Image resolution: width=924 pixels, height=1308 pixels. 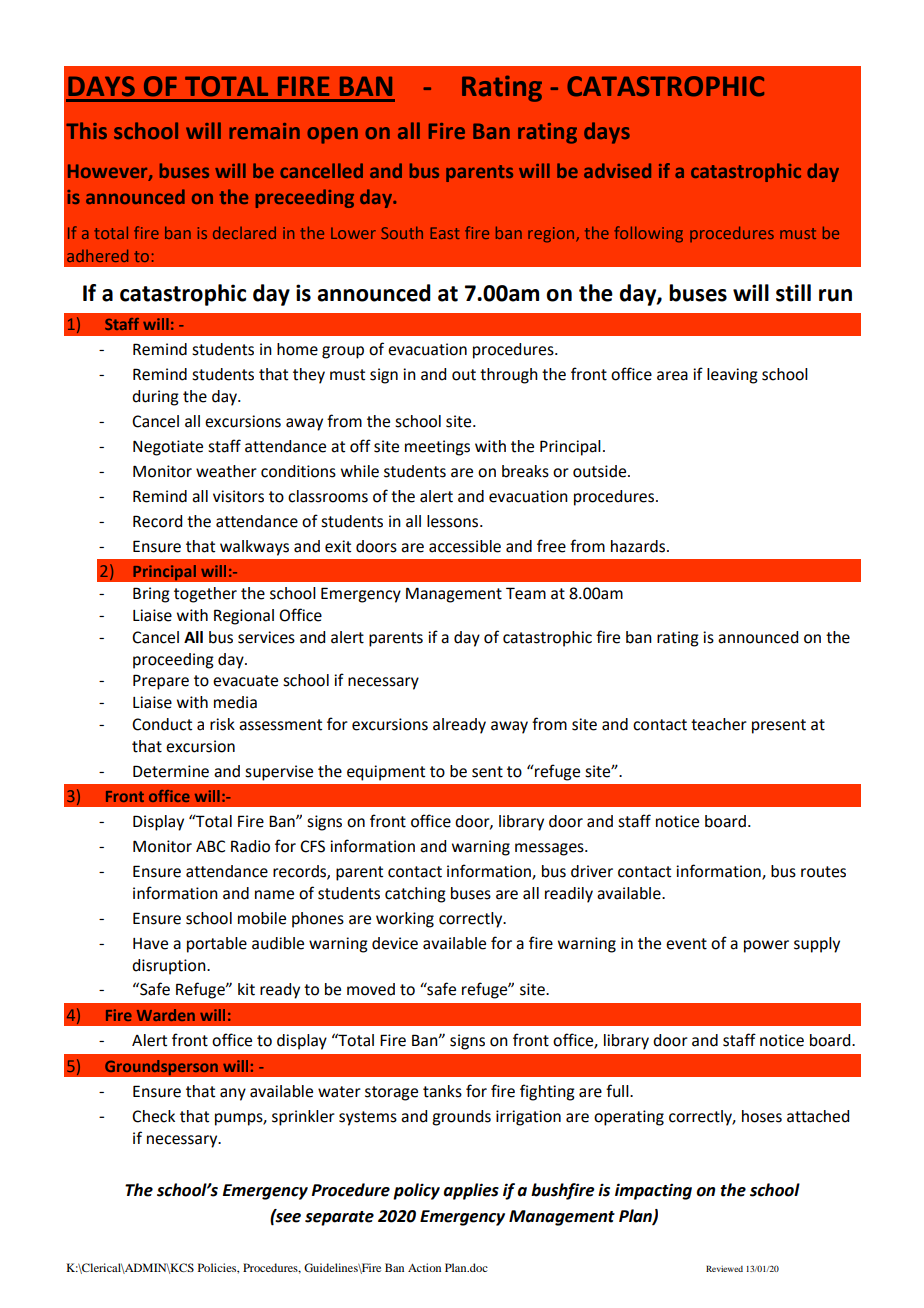 What do you see at coordinates (264, 131) in the screenshot?
I see `remain` at bounding box center [264, 131].
